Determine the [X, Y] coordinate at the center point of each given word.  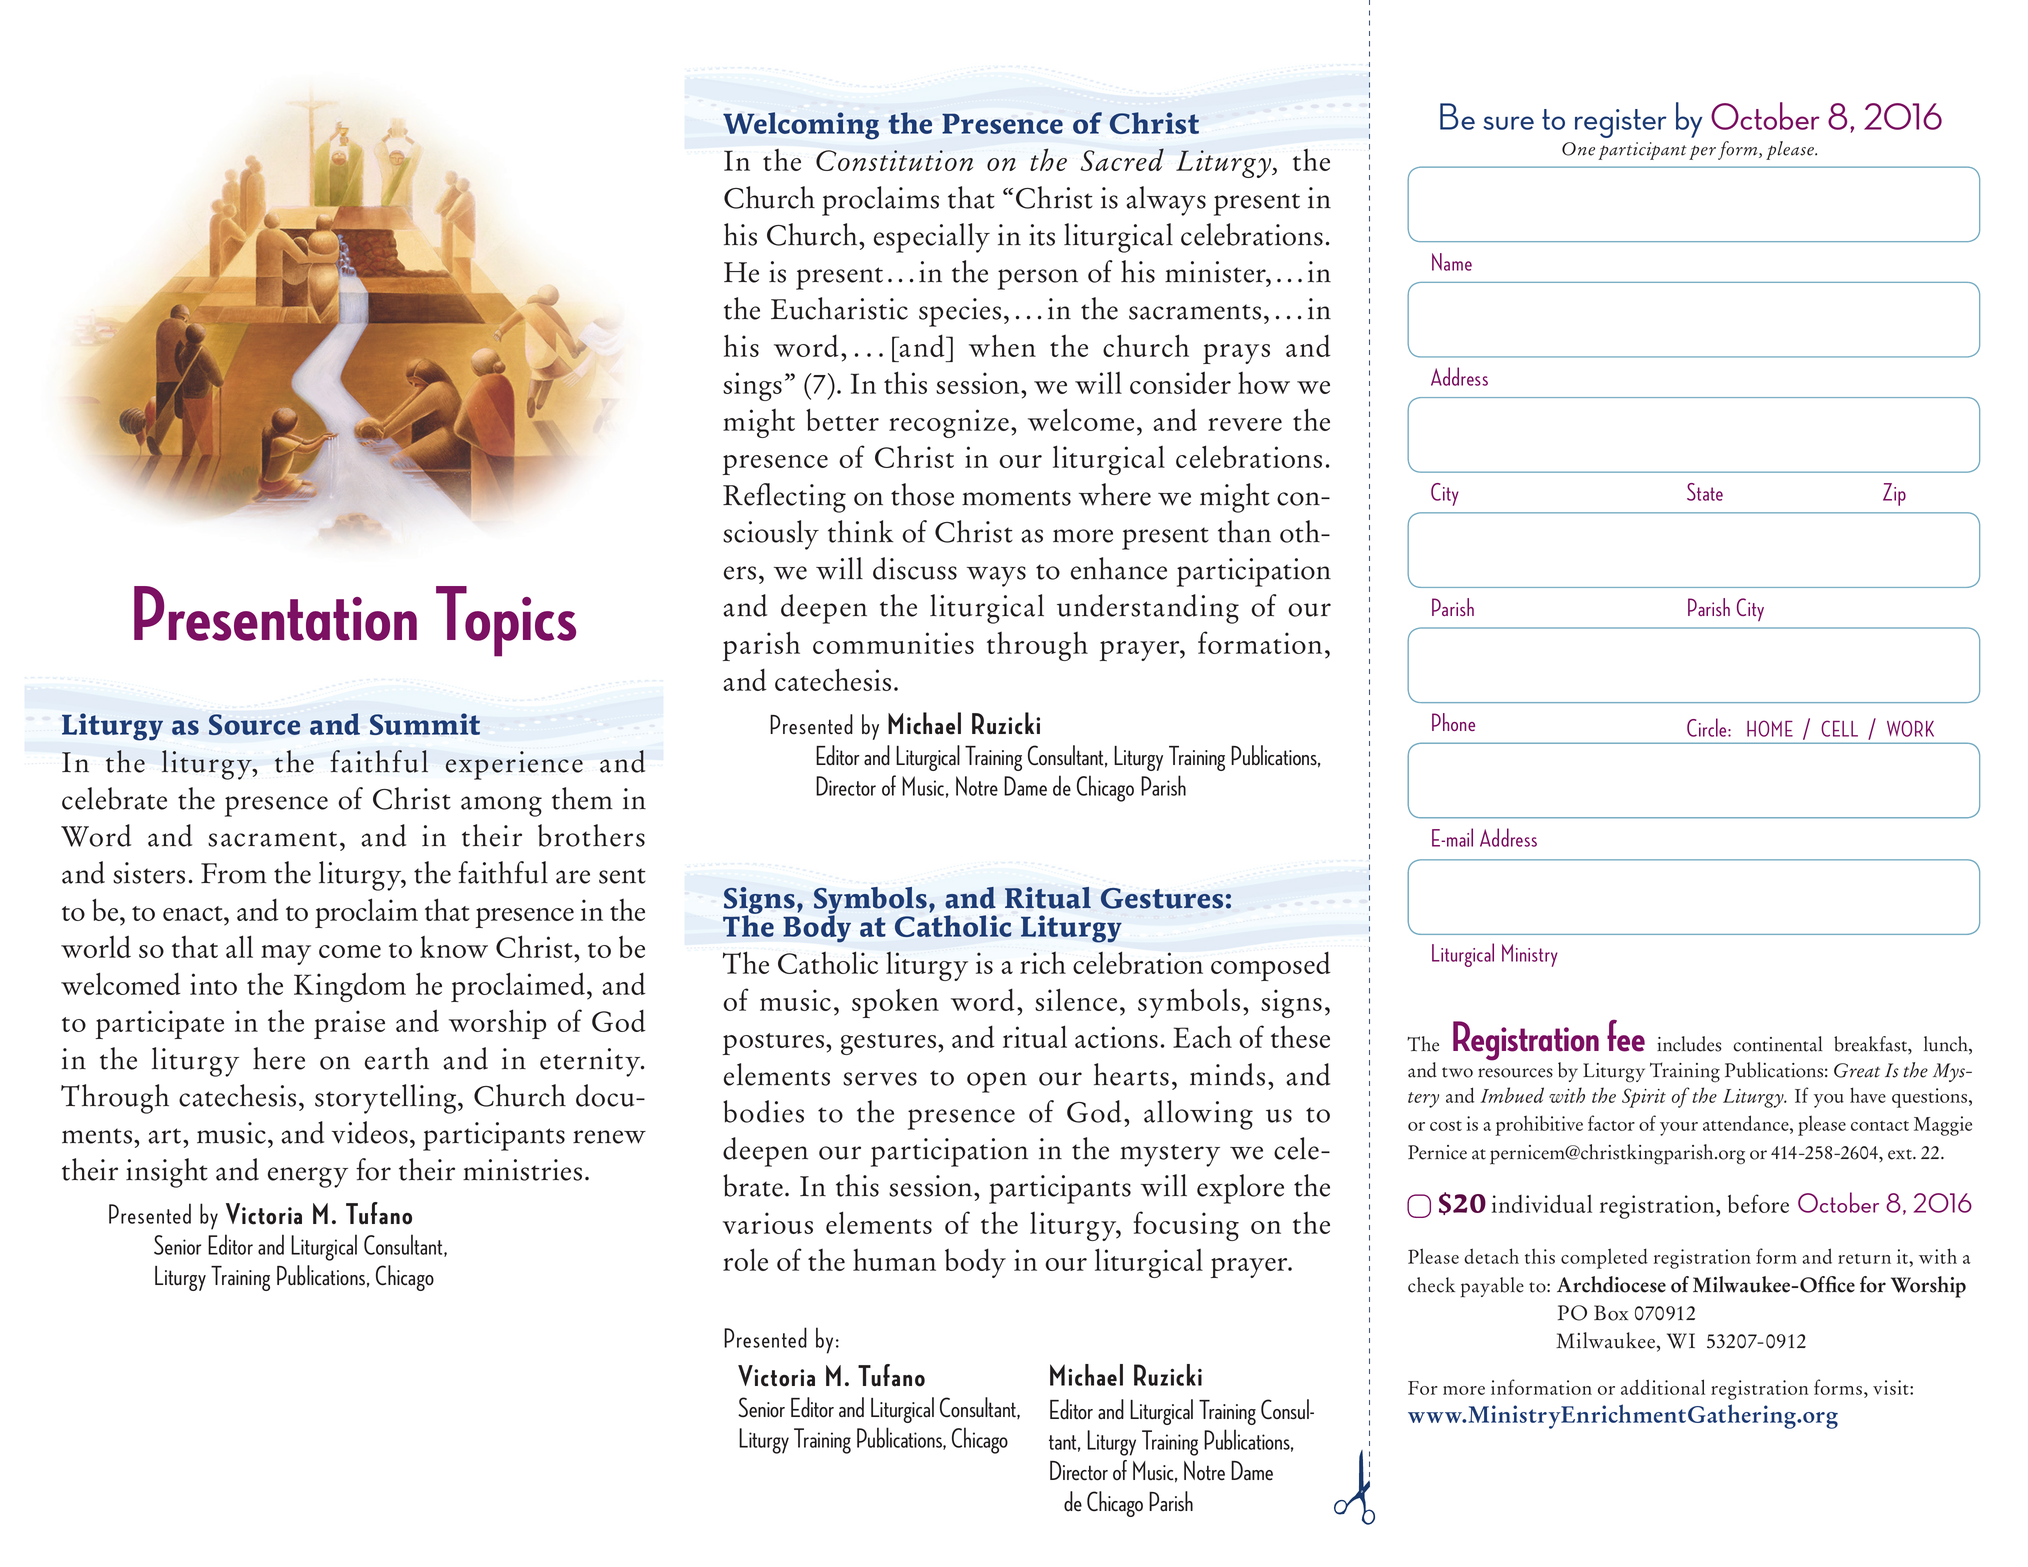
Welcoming [801, 126]
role [745, 1259]
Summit [425, 724]
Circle [1708, 727]
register [1621, 123]
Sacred [1122, 159]
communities [893, 643]
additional [1663, 1387]
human [894, 1260]
